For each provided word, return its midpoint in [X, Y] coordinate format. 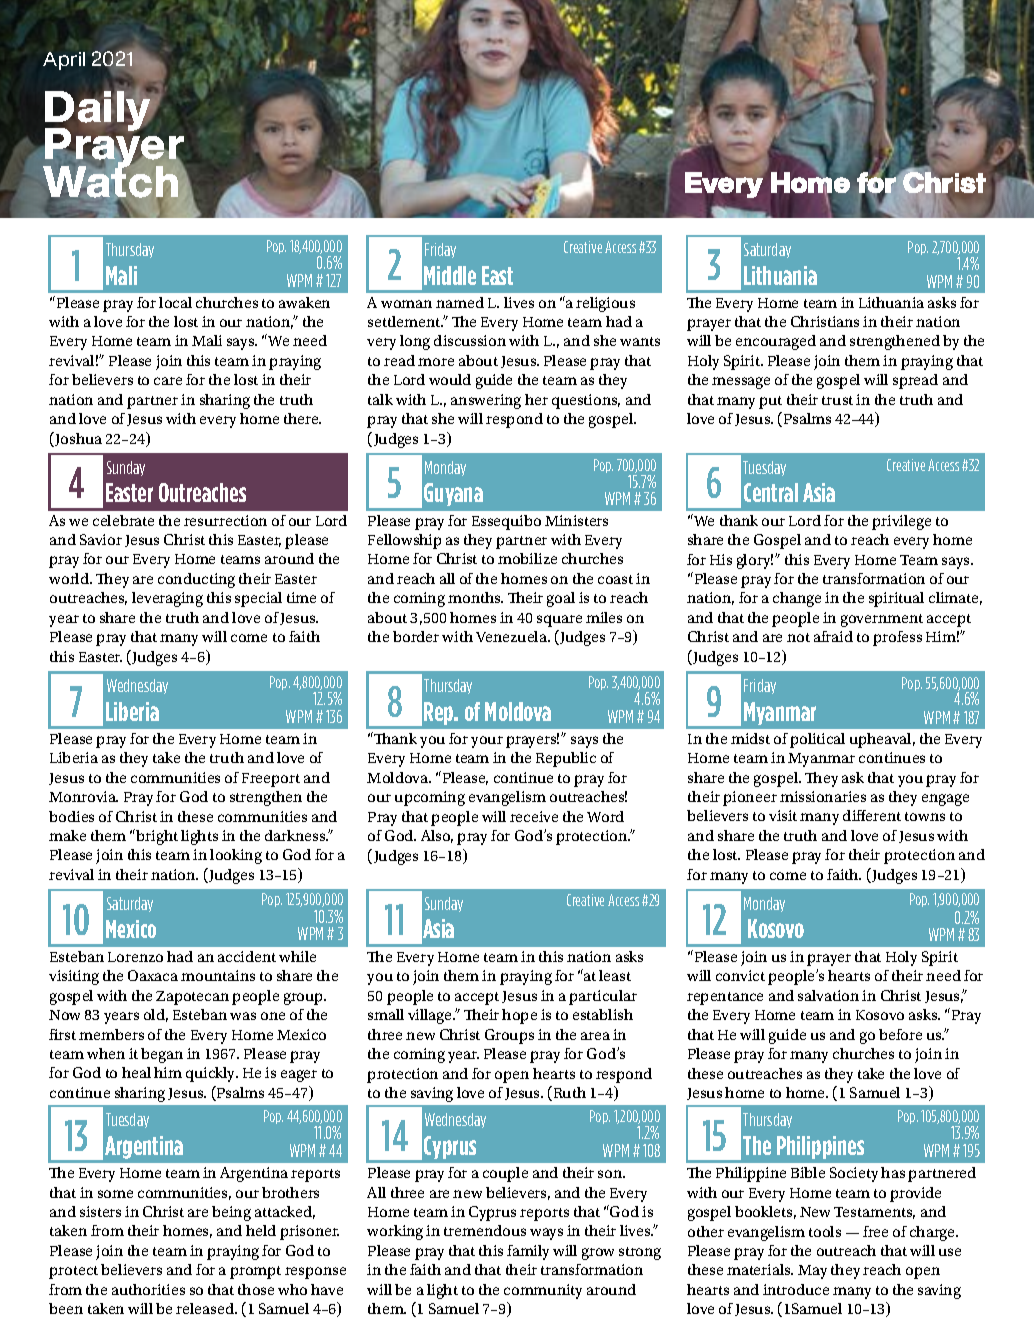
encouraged [776, 342]
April [64, 61]
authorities [148, 1289]
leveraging [167, 599]
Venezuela [512, 636]
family [528, 1252]
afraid [833, 636]
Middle [450, 275]
